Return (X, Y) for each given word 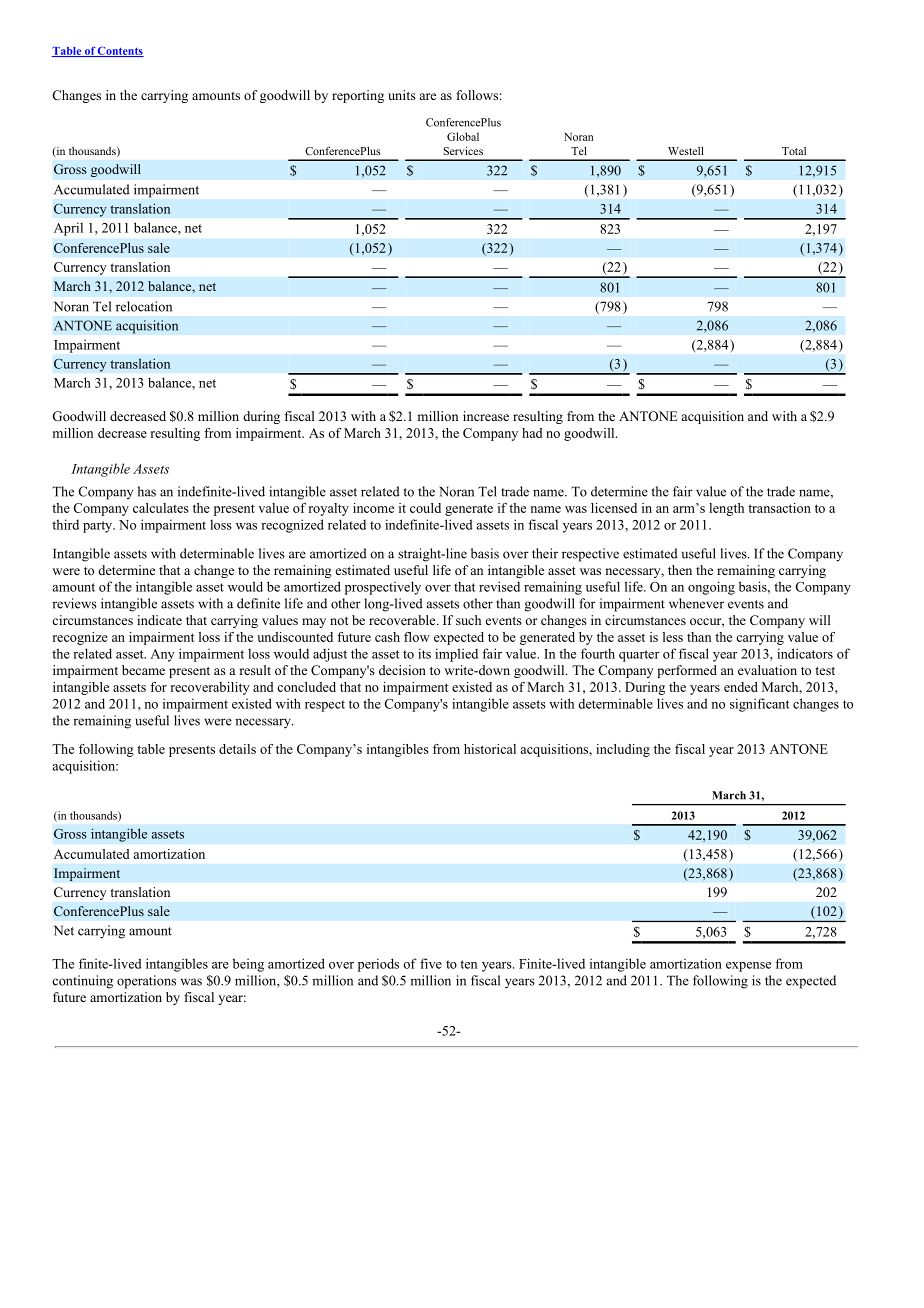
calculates (161, 508)
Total (794, 151)
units (402, 95)
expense (748, 967)
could (425, 508)
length (726, 509)
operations (146, 982)
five (431, 963)
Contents (120, 52)
